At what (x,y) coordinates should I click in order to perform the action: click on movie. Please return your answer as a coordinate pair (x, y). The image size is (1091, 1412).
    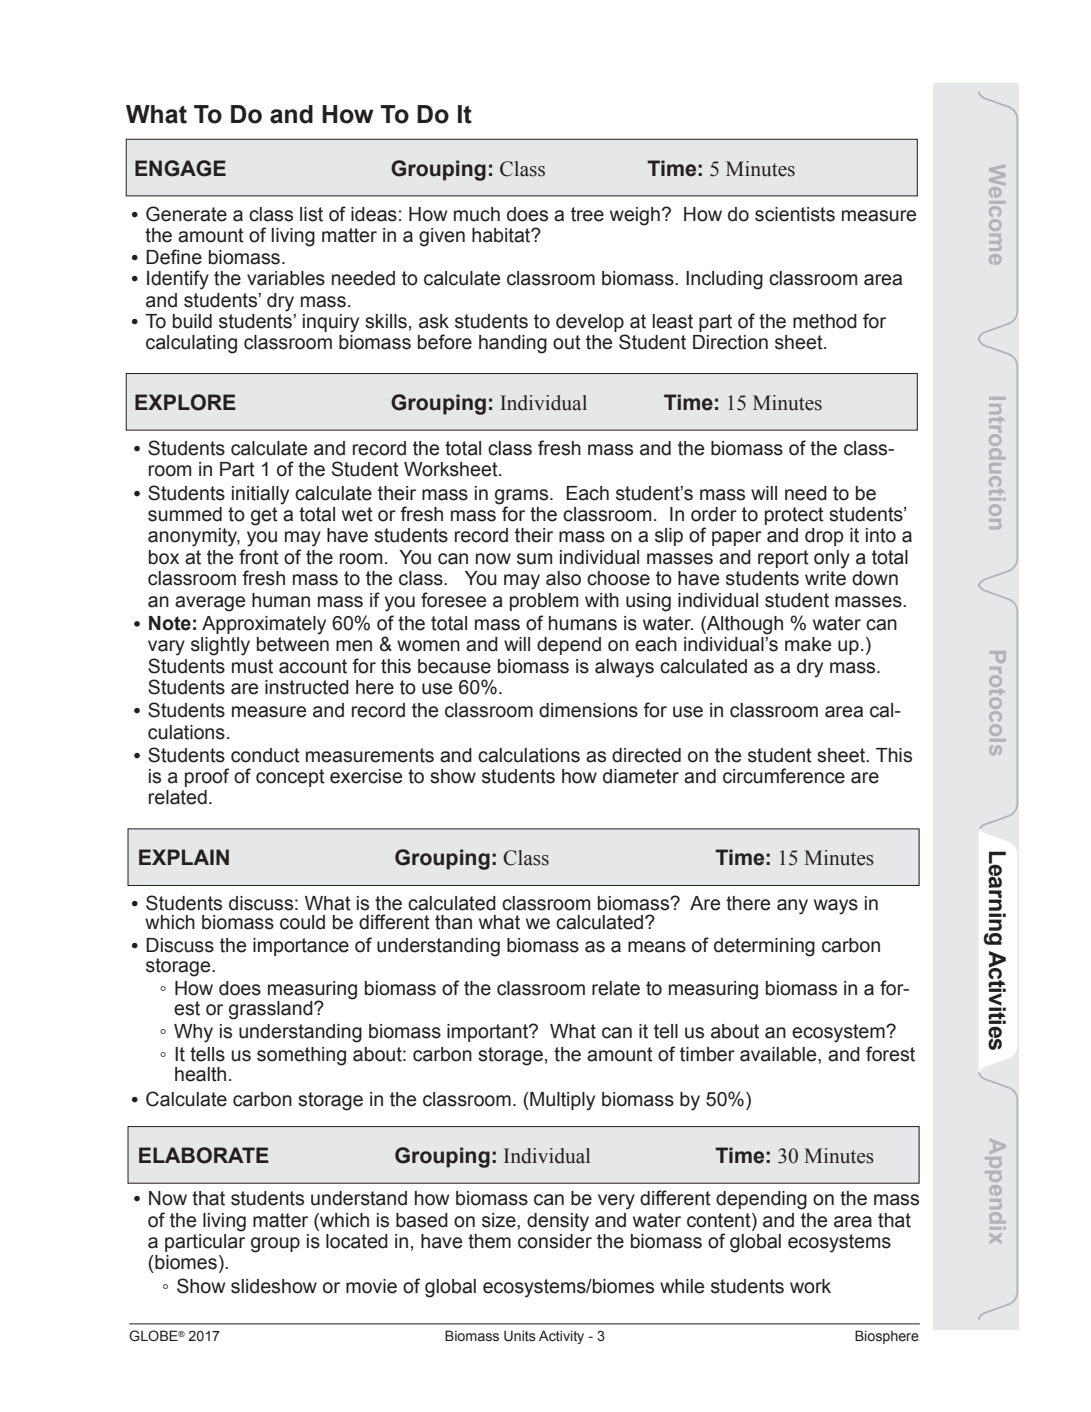
    Looking at the image, I should click on (371, 1286).
